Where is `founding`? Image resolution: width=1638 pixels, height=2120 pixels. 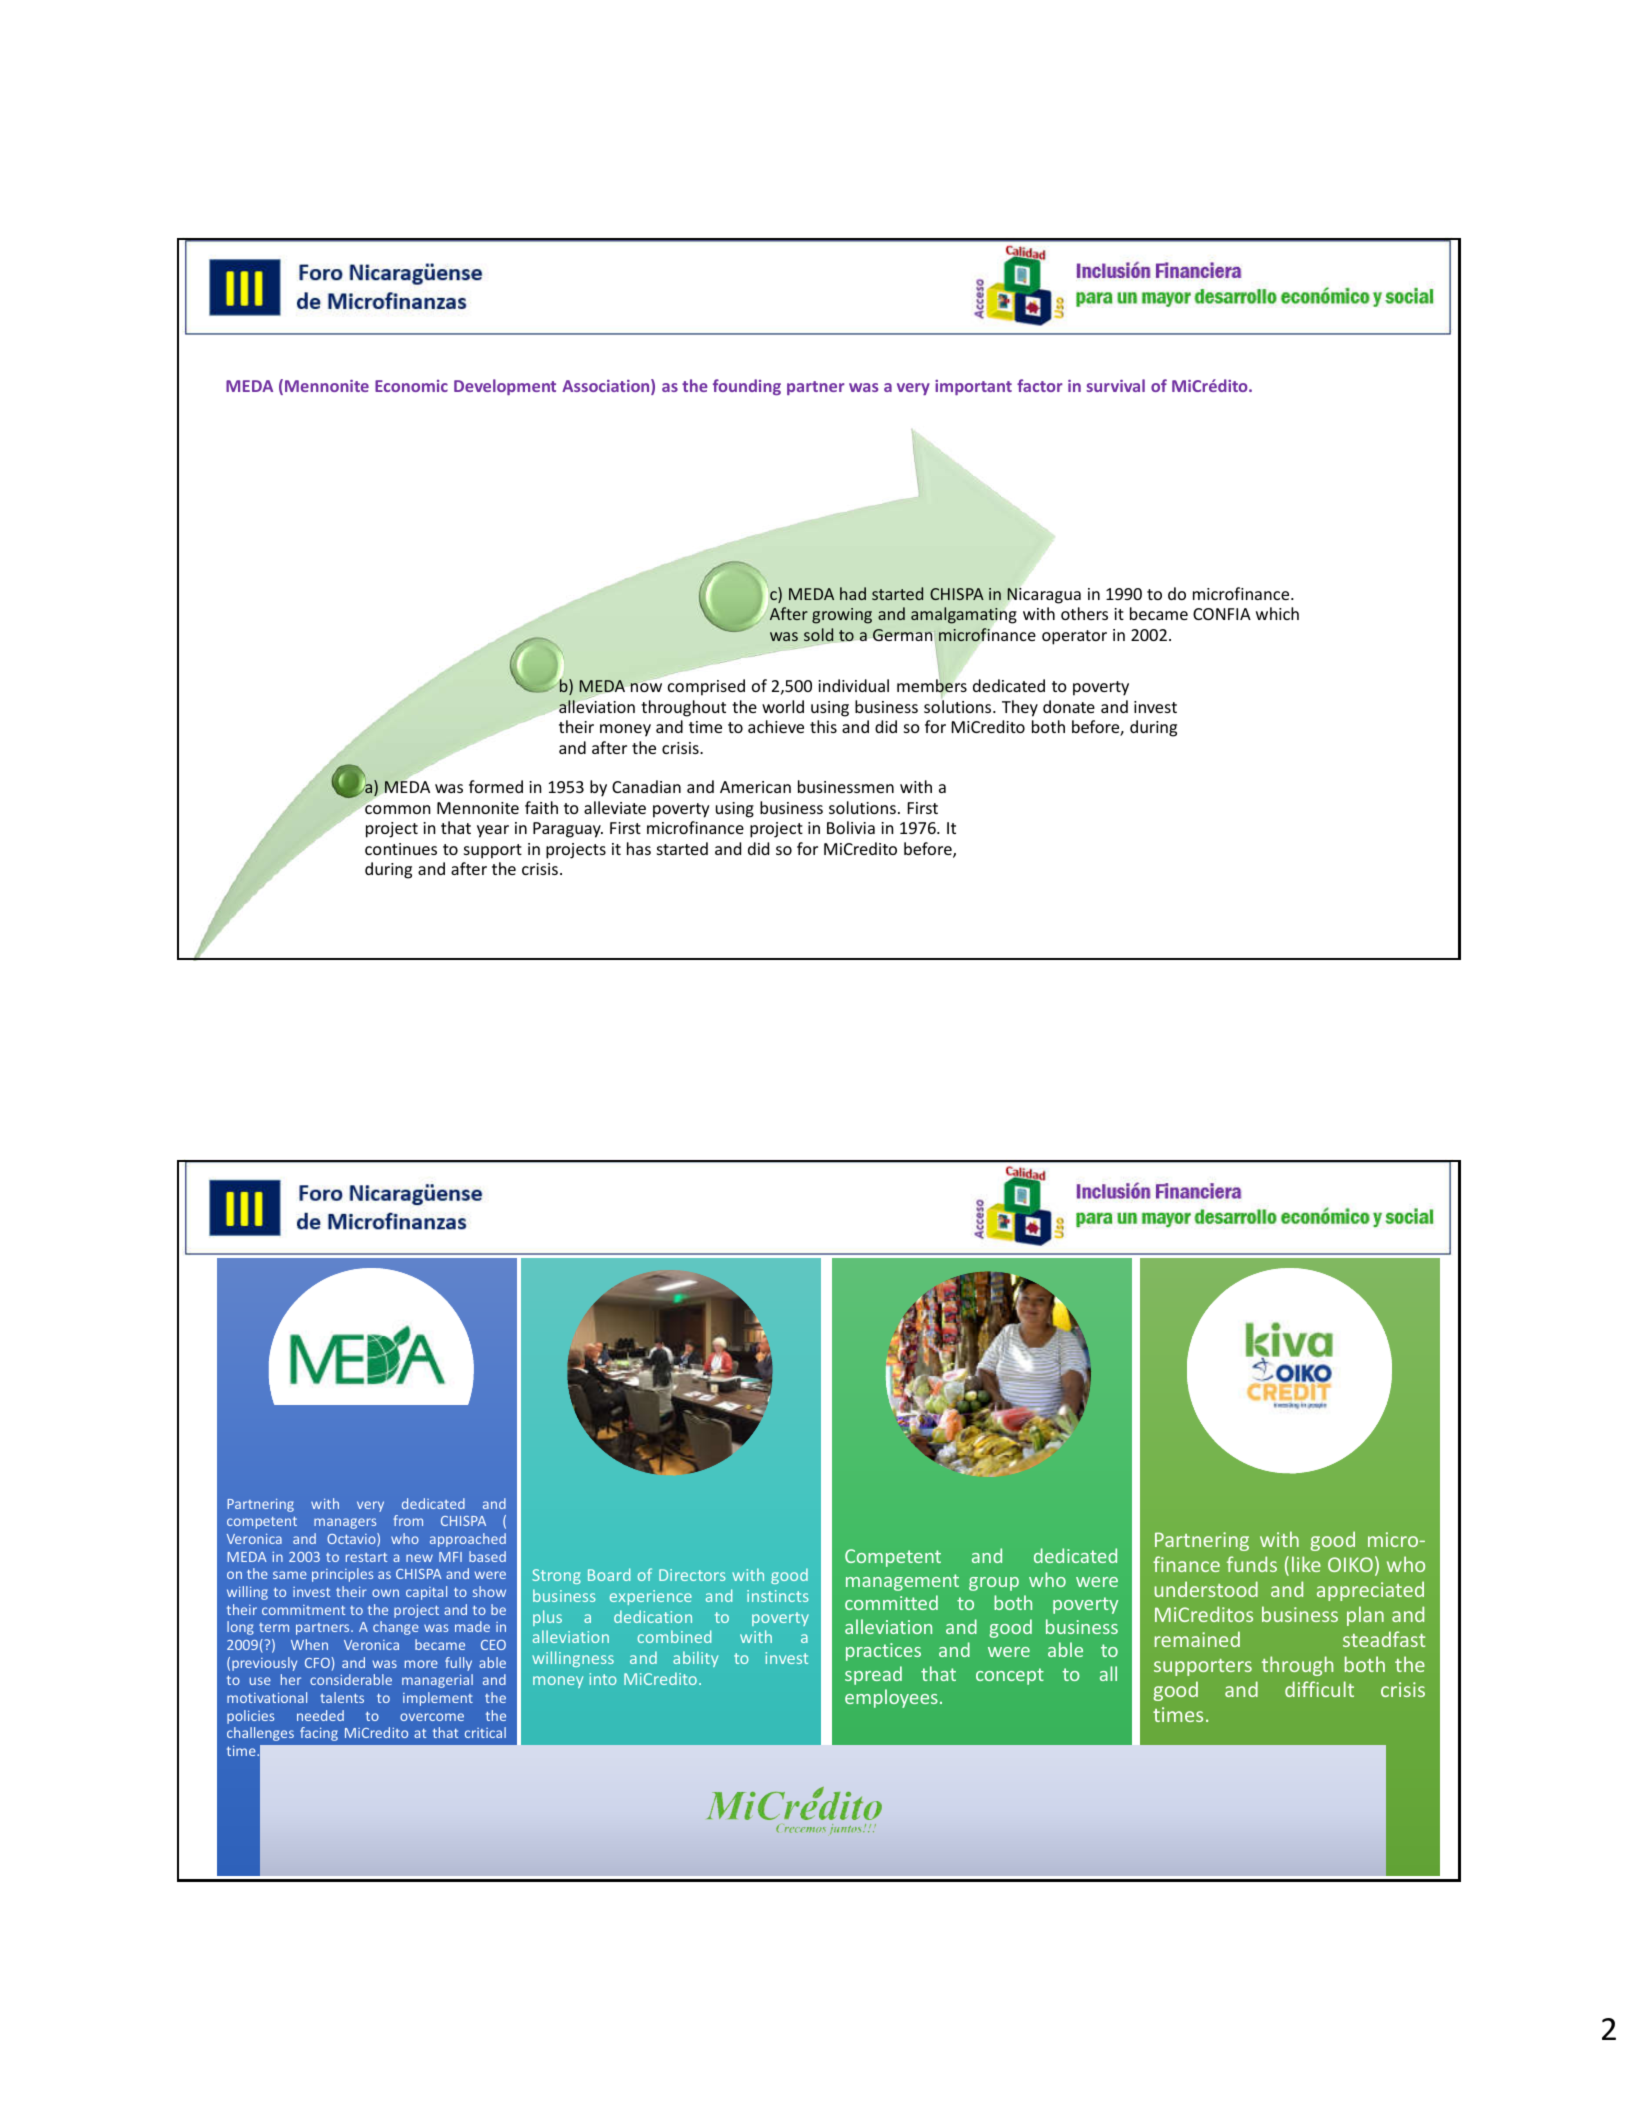
founding is located at coordinates (747, 387).
